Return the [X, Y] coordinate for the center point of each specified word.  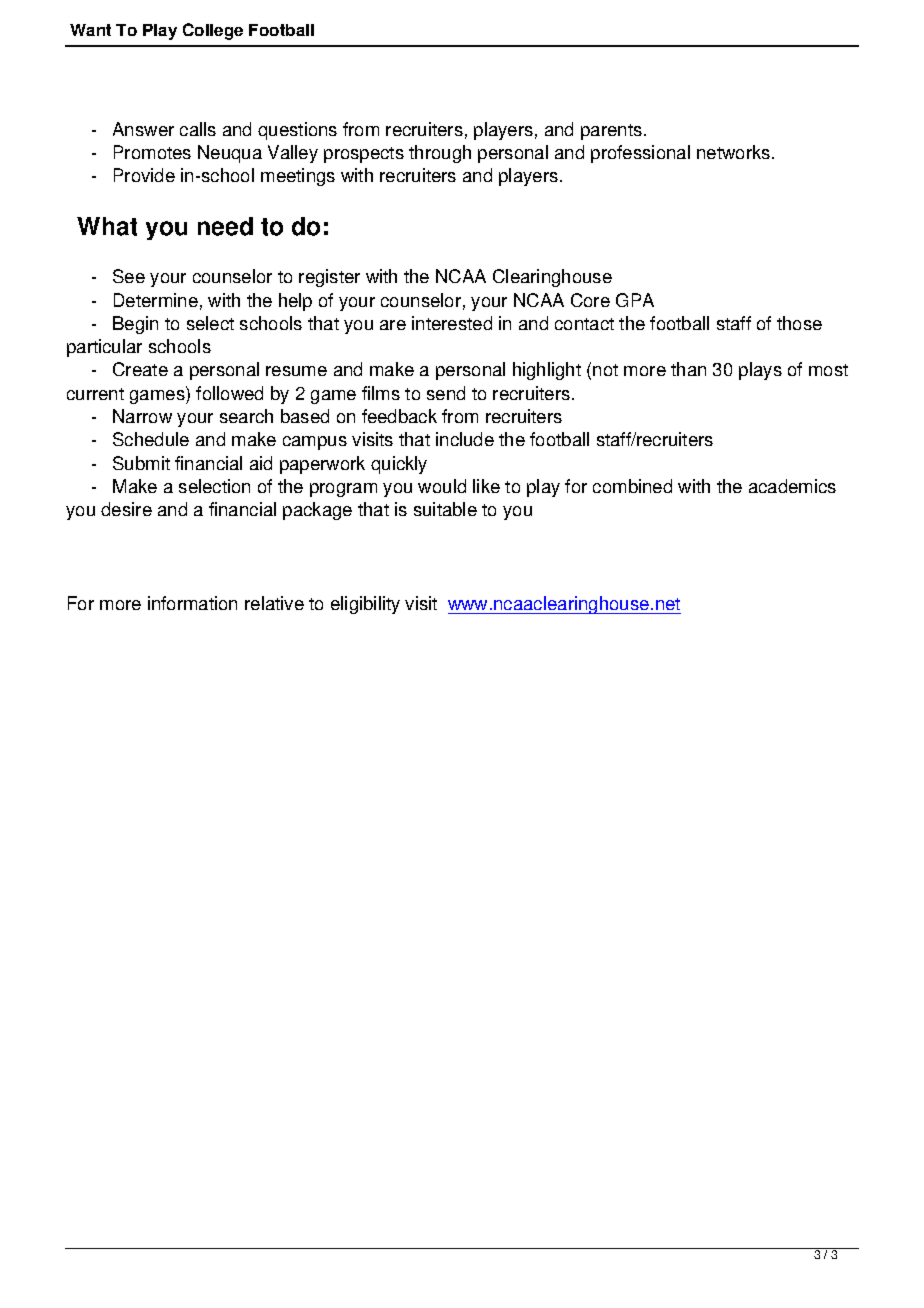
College [213, 31]
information [192, 603]
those [799, 323]
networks [735, 152]
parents [611, 132]
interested [452, 323]
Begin [135, 325]
